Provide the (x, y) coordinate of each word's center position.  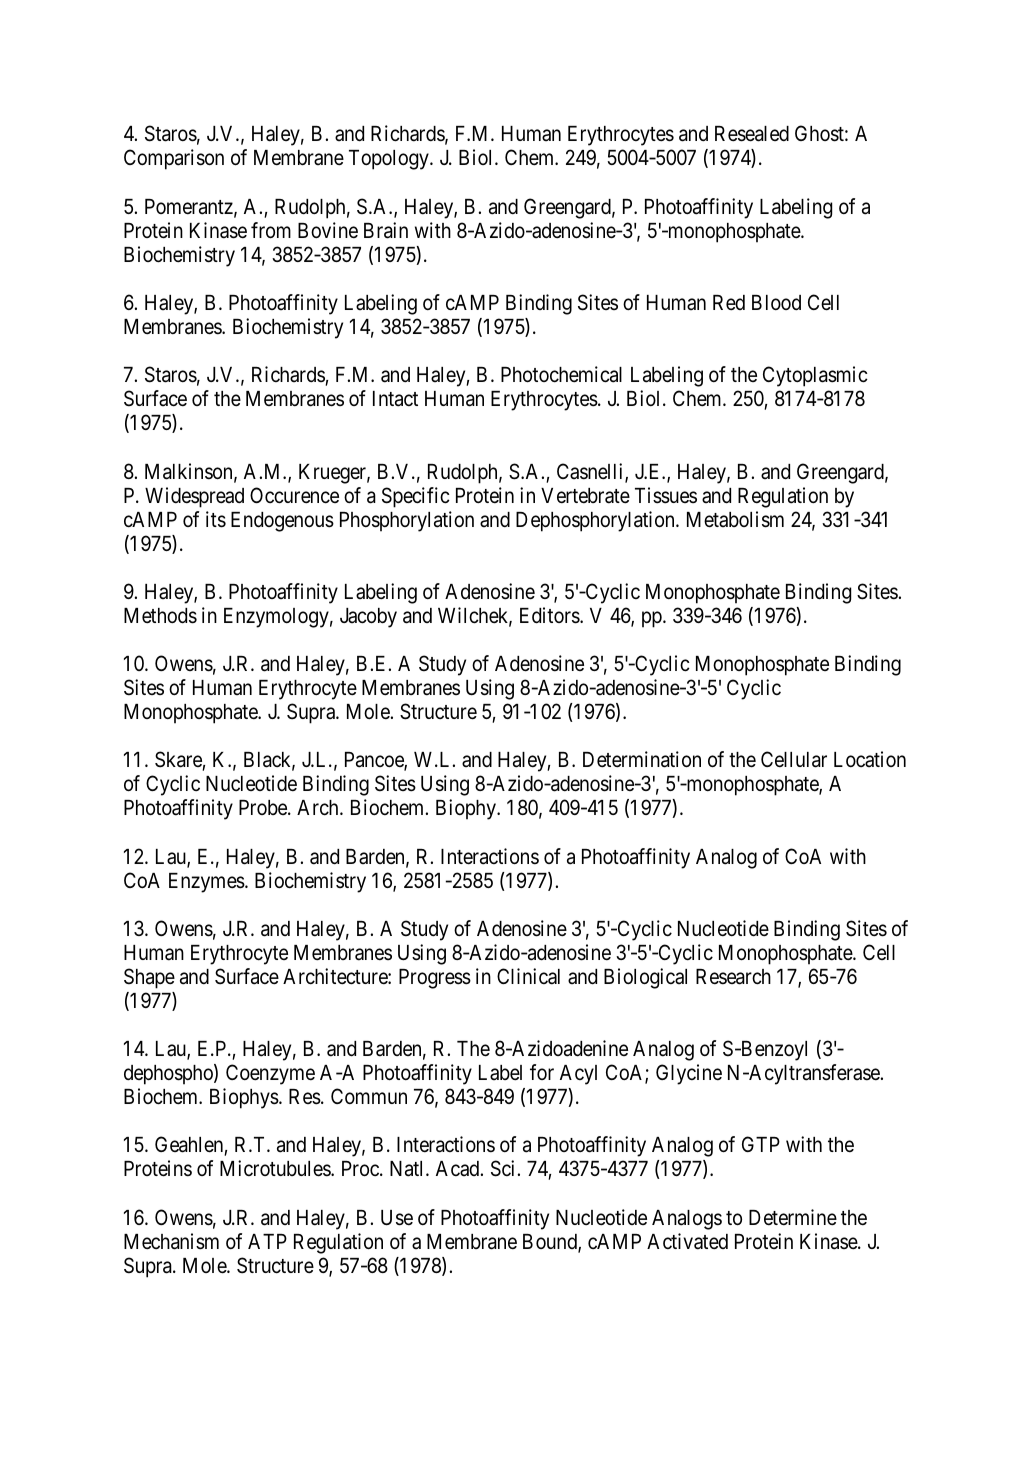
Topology (390, 160)
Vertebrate (585, 496)
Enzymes (207, 883)
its (216, 519)
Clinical (528, 976)
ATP (267, 1241)
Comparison (174, 159)
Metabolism (735, 519)
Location (870, 759)
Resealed (752, 134)
